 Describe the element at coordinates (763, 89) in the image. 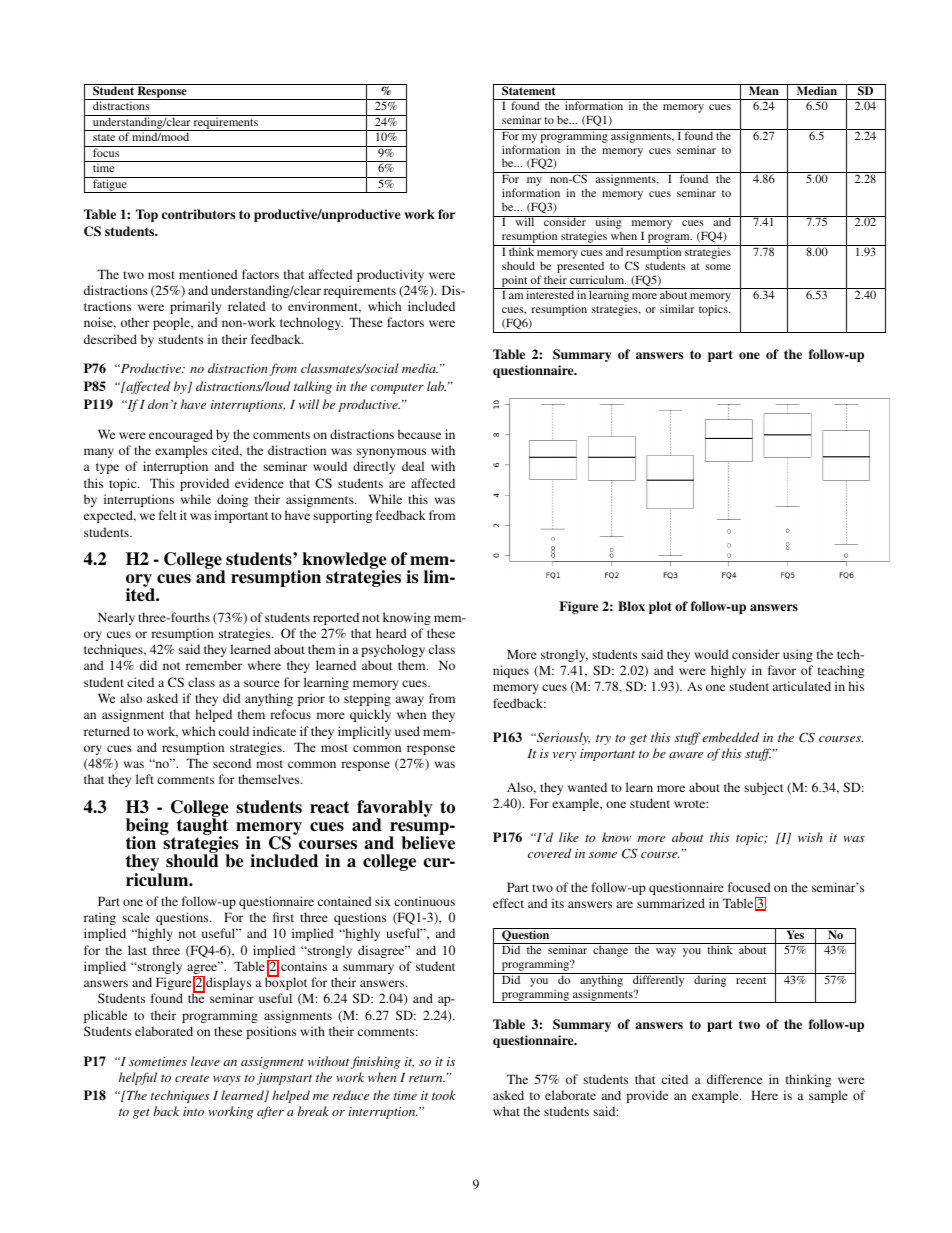

I see `Mean` at that location.
